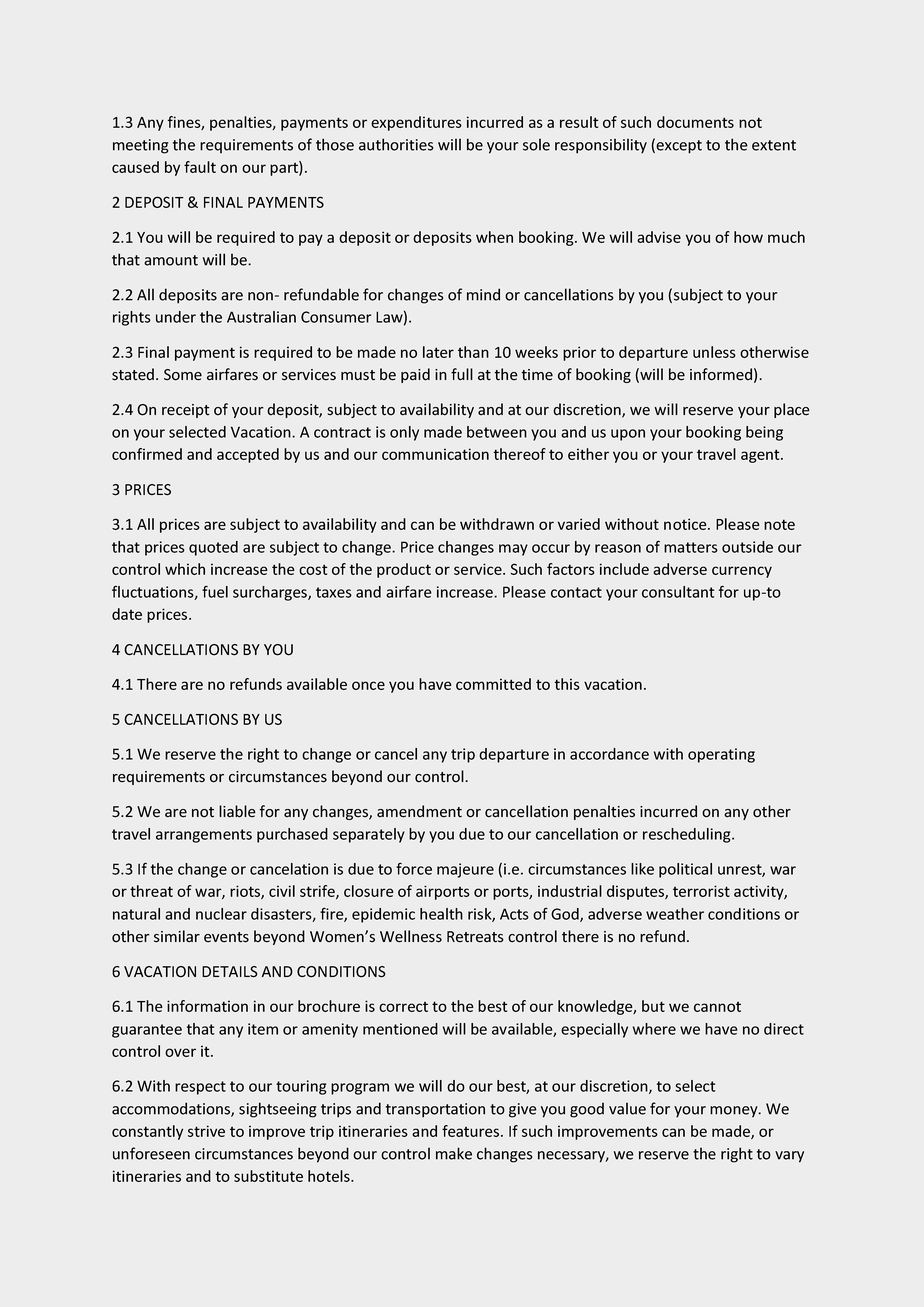 This document has width=924, height=1307. What do you see at coordinates (221, 914) in the document?
I see `nuclear` at bounding box center [221, 914].
